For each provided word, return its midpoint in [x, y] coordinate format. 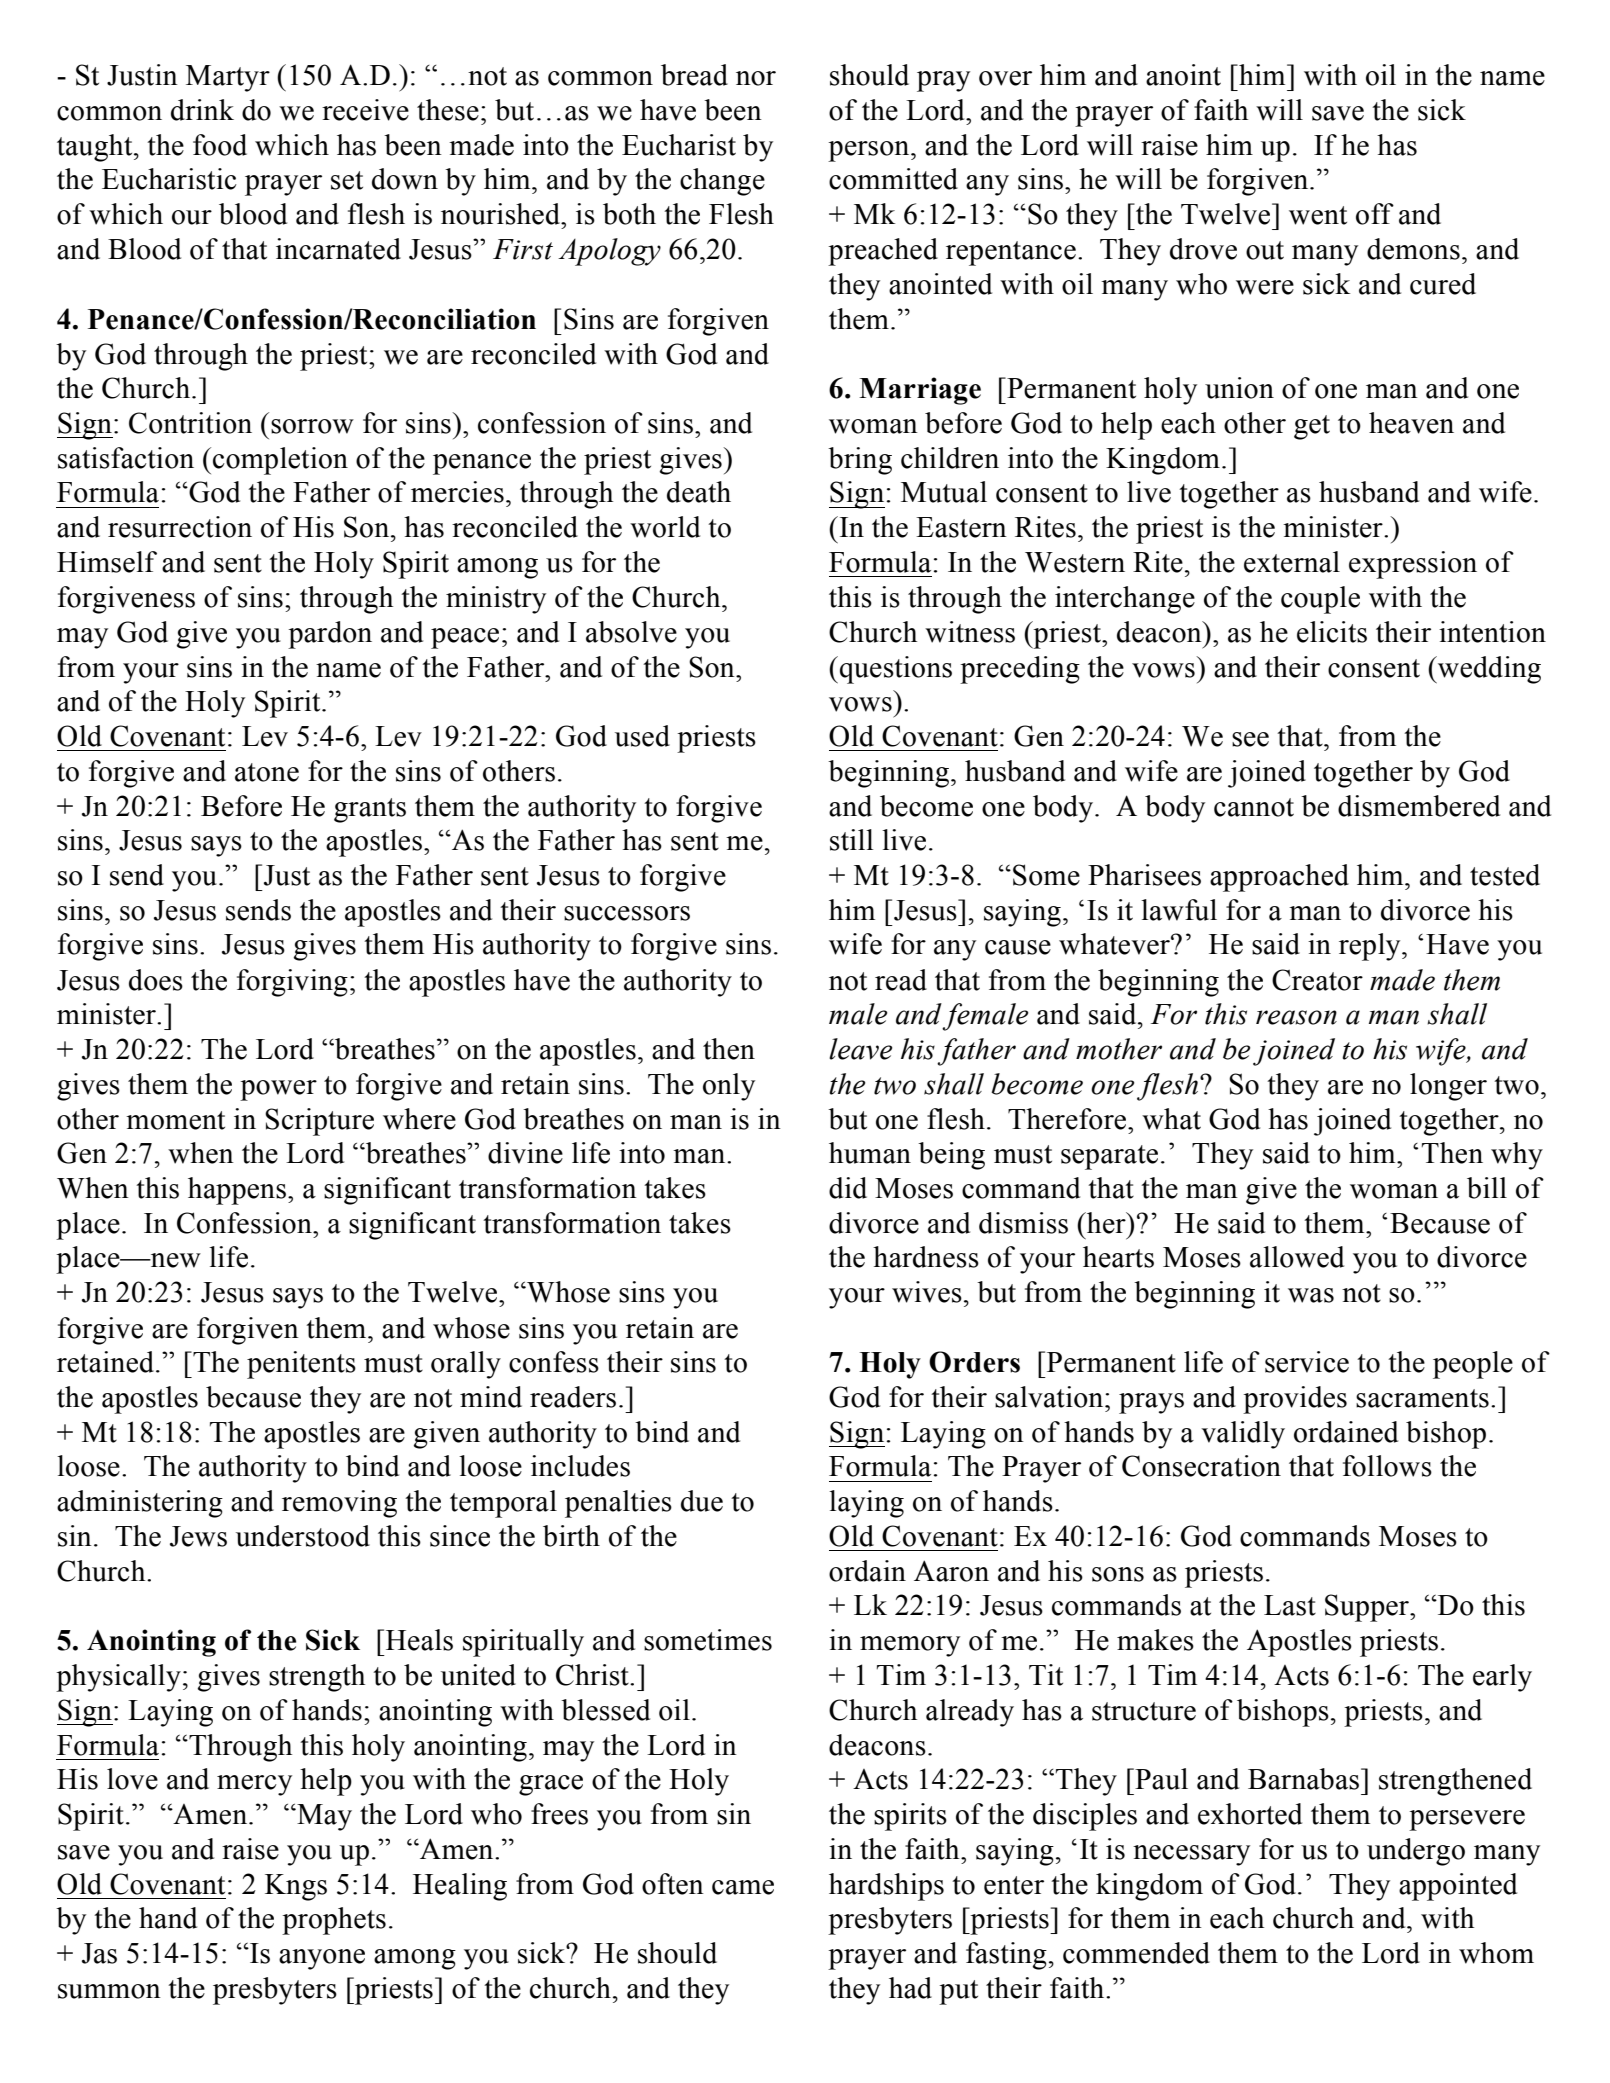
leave [860, 1049]
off [1375, 214]
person [870, 151]
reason [1296, 1017]
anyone [322, 1959]
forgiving [292, 983]
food [220, 145]
